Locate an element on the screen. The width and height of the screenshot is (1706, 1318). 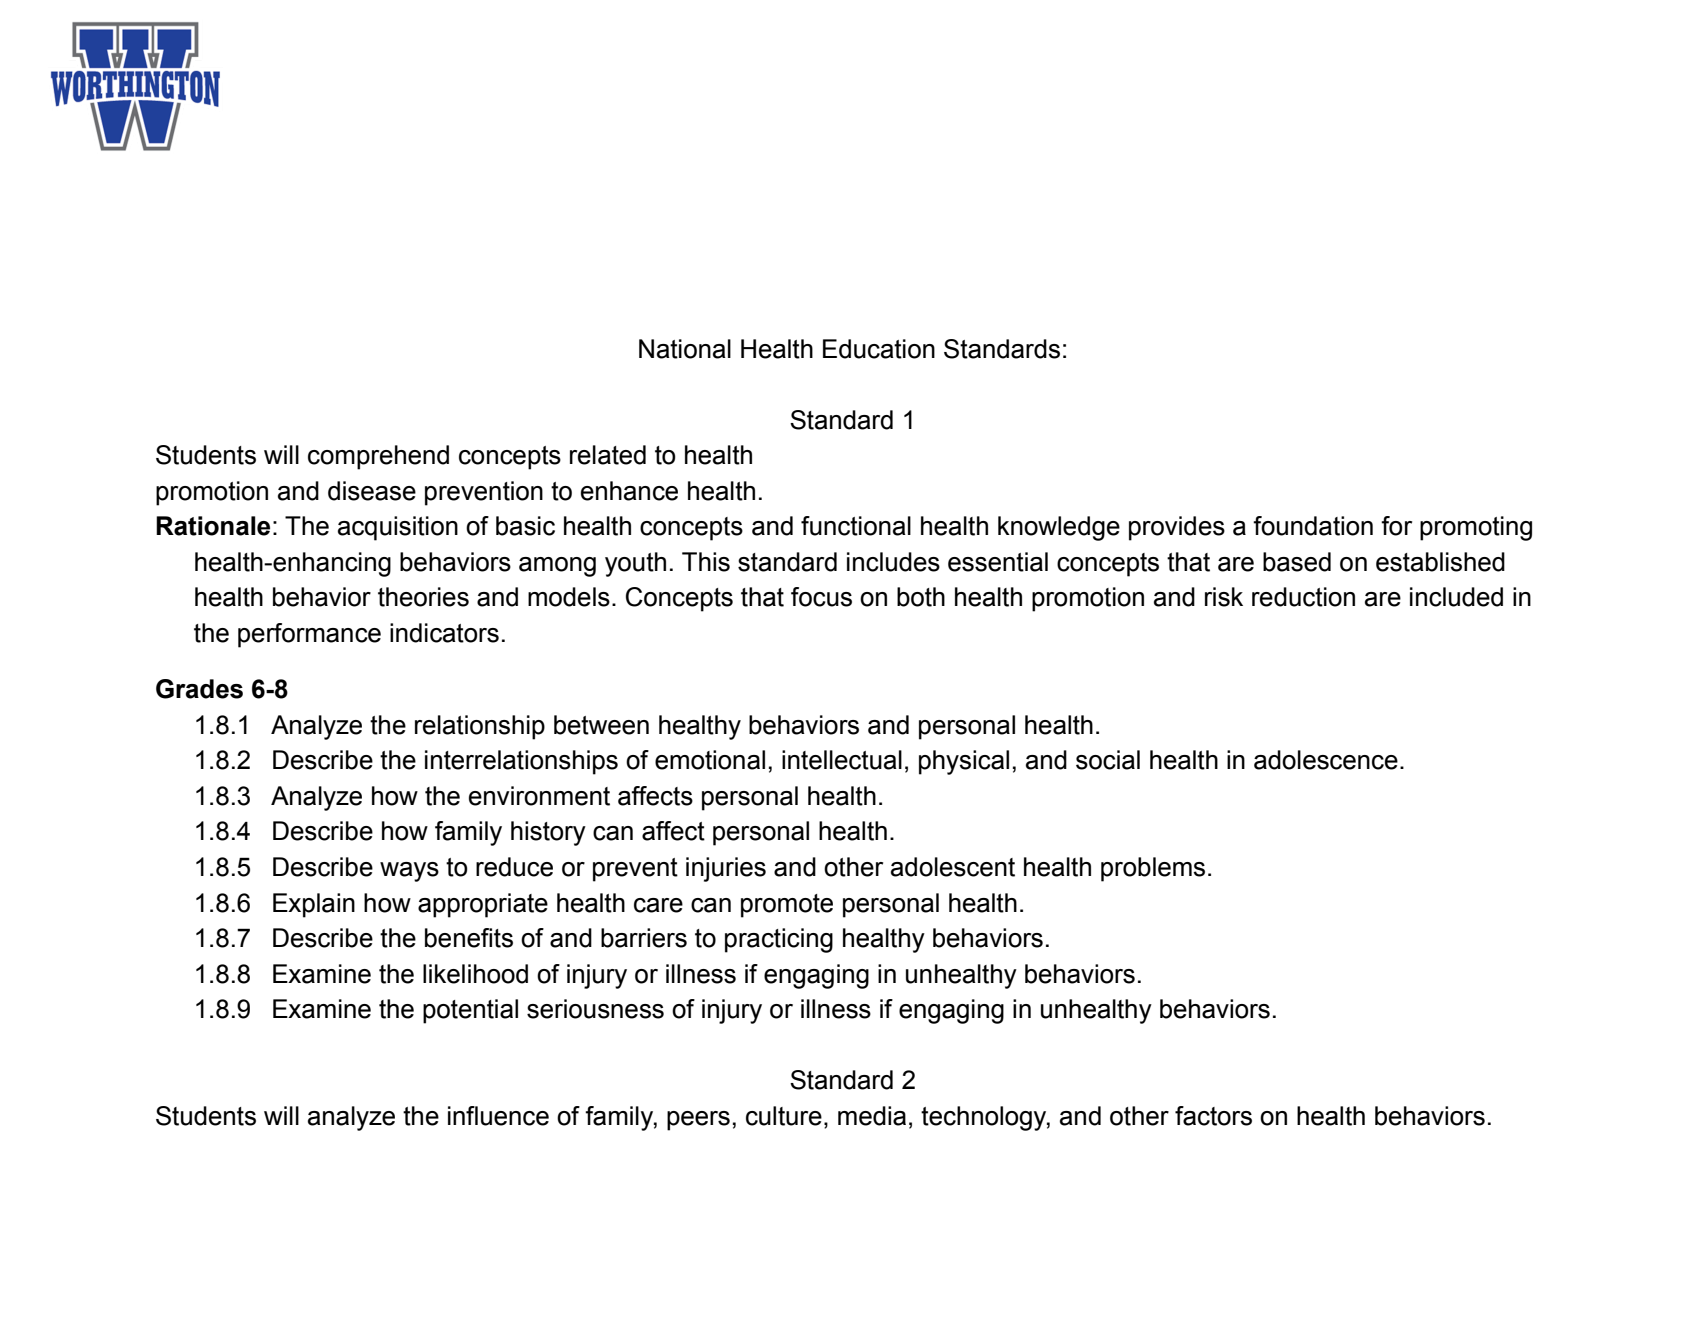
foundation is located at coordinates (1313, 526).
